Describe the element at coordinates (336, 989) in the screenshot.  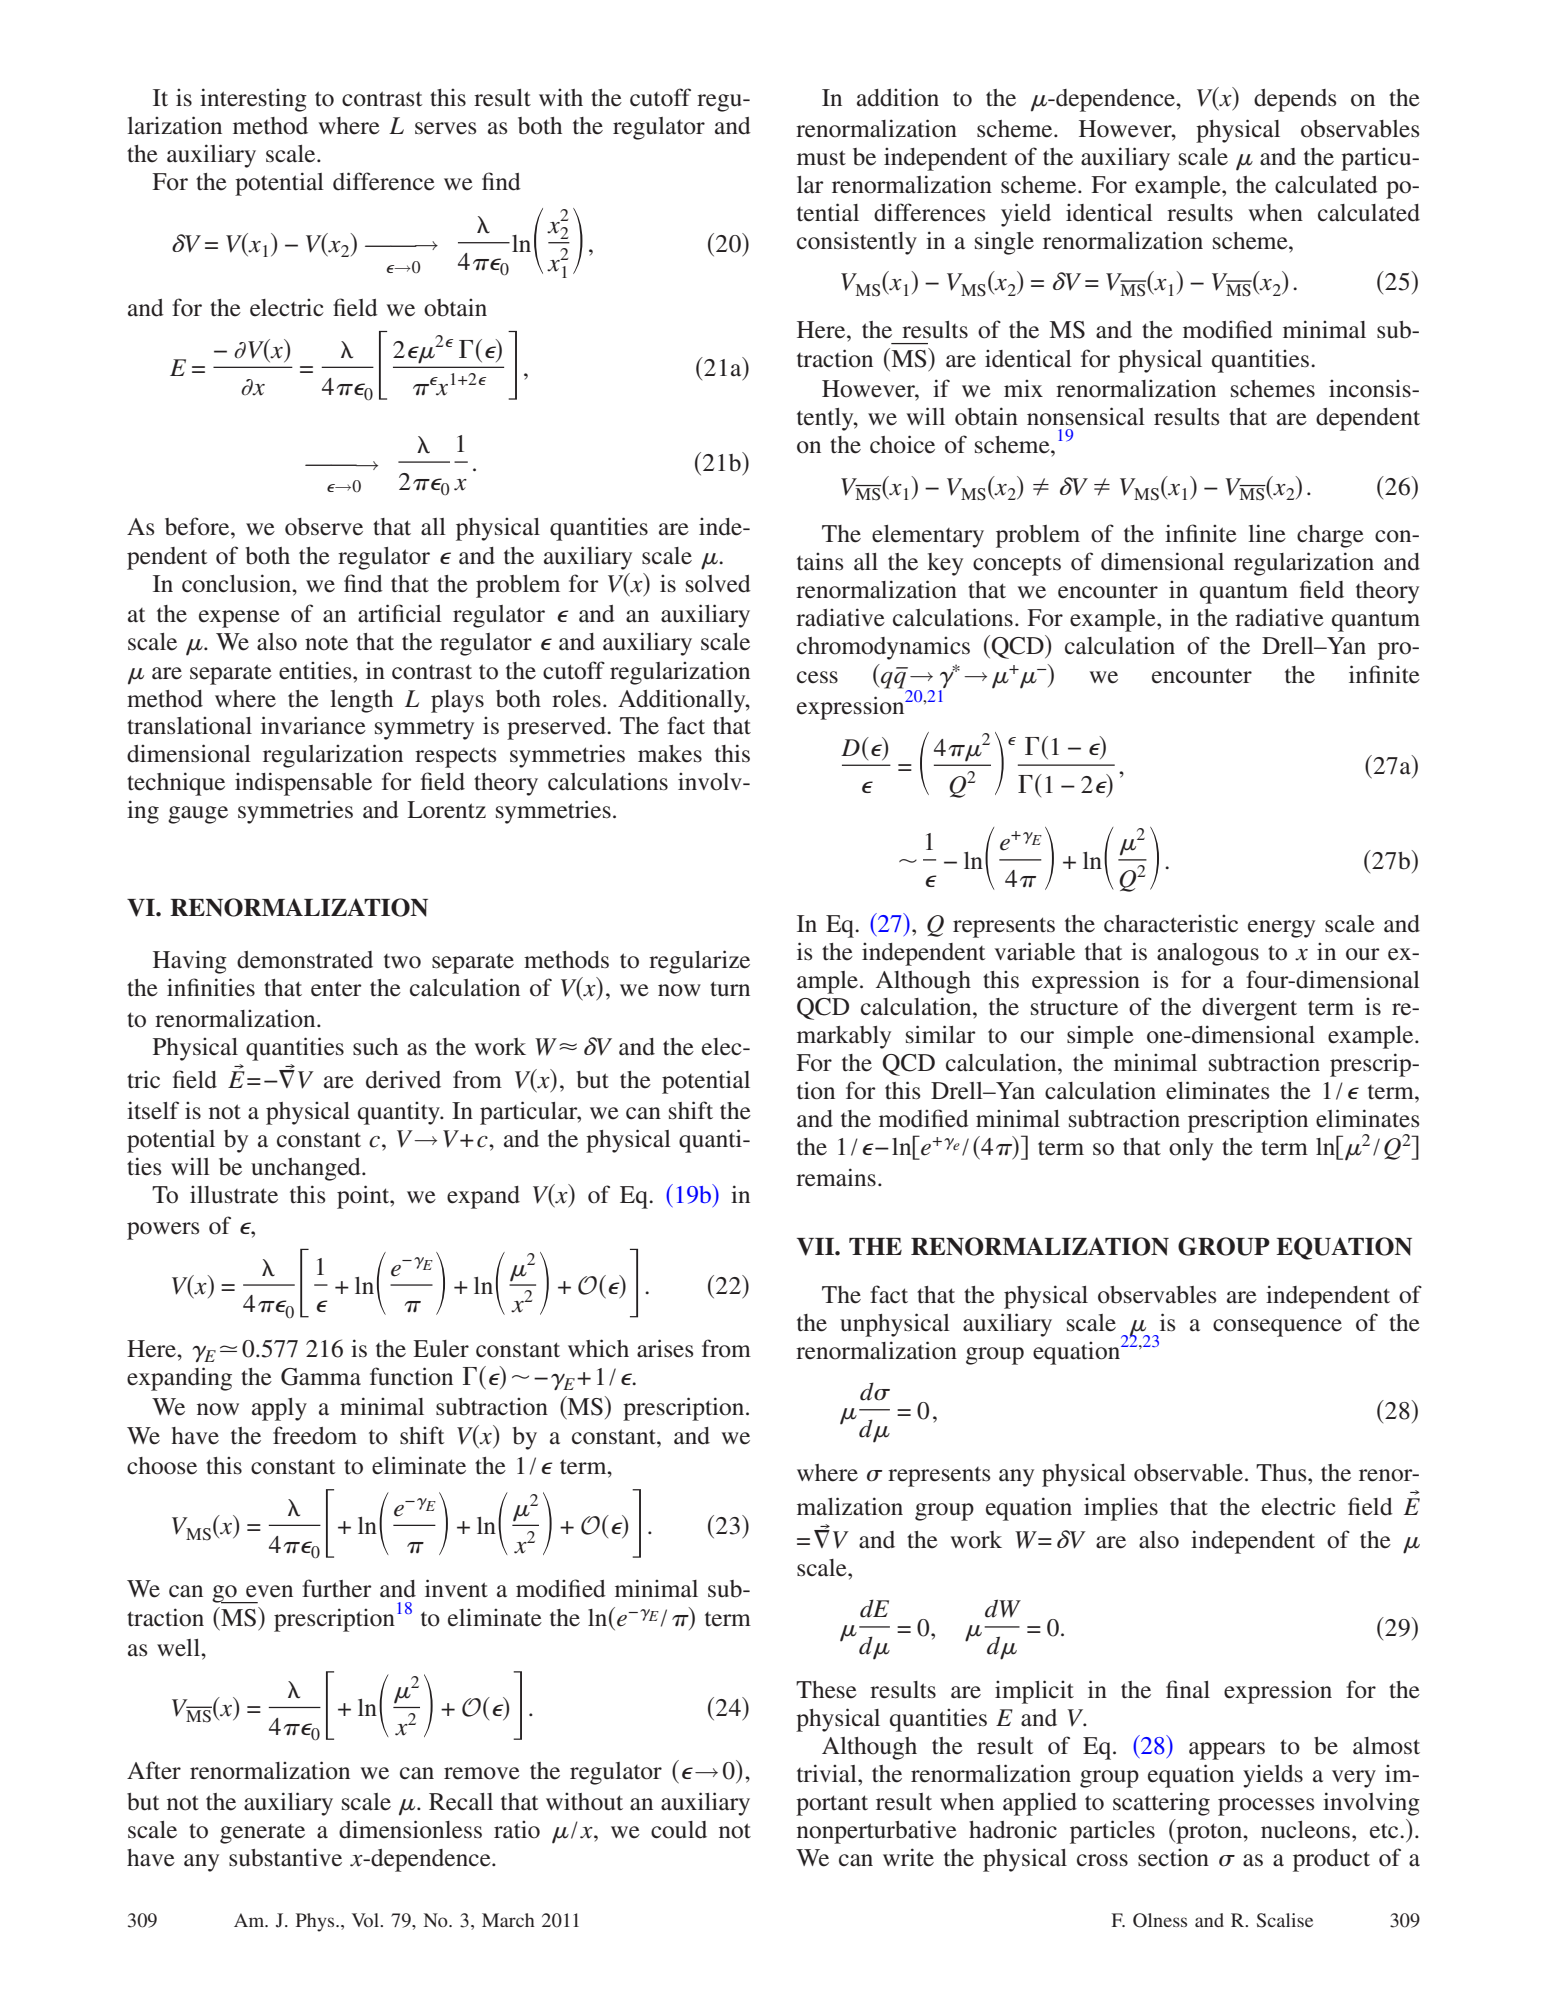
I see `enter` at that location.
